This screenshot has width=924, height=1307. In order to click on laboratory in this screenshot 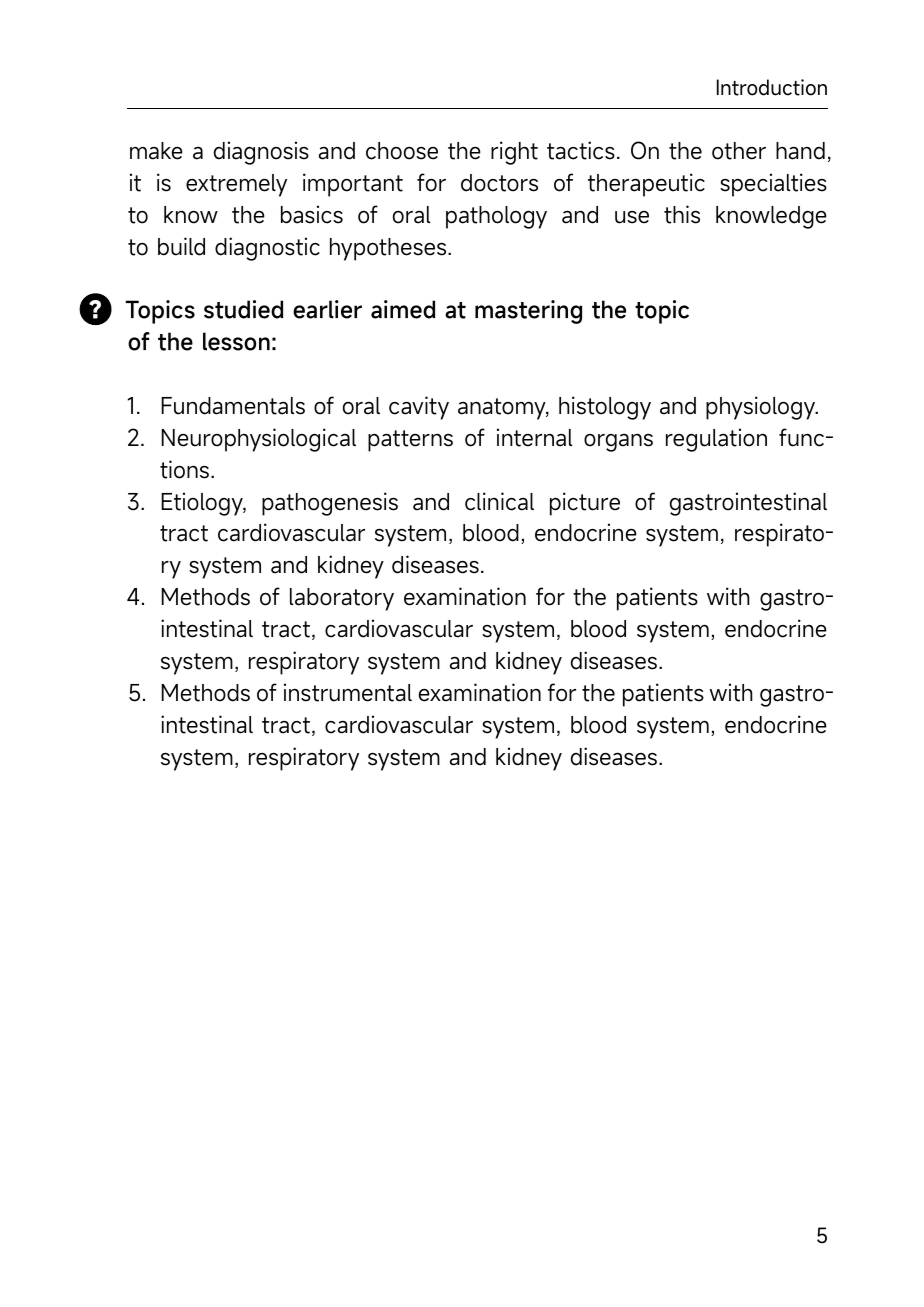, I will do `click(342, 599)`.
